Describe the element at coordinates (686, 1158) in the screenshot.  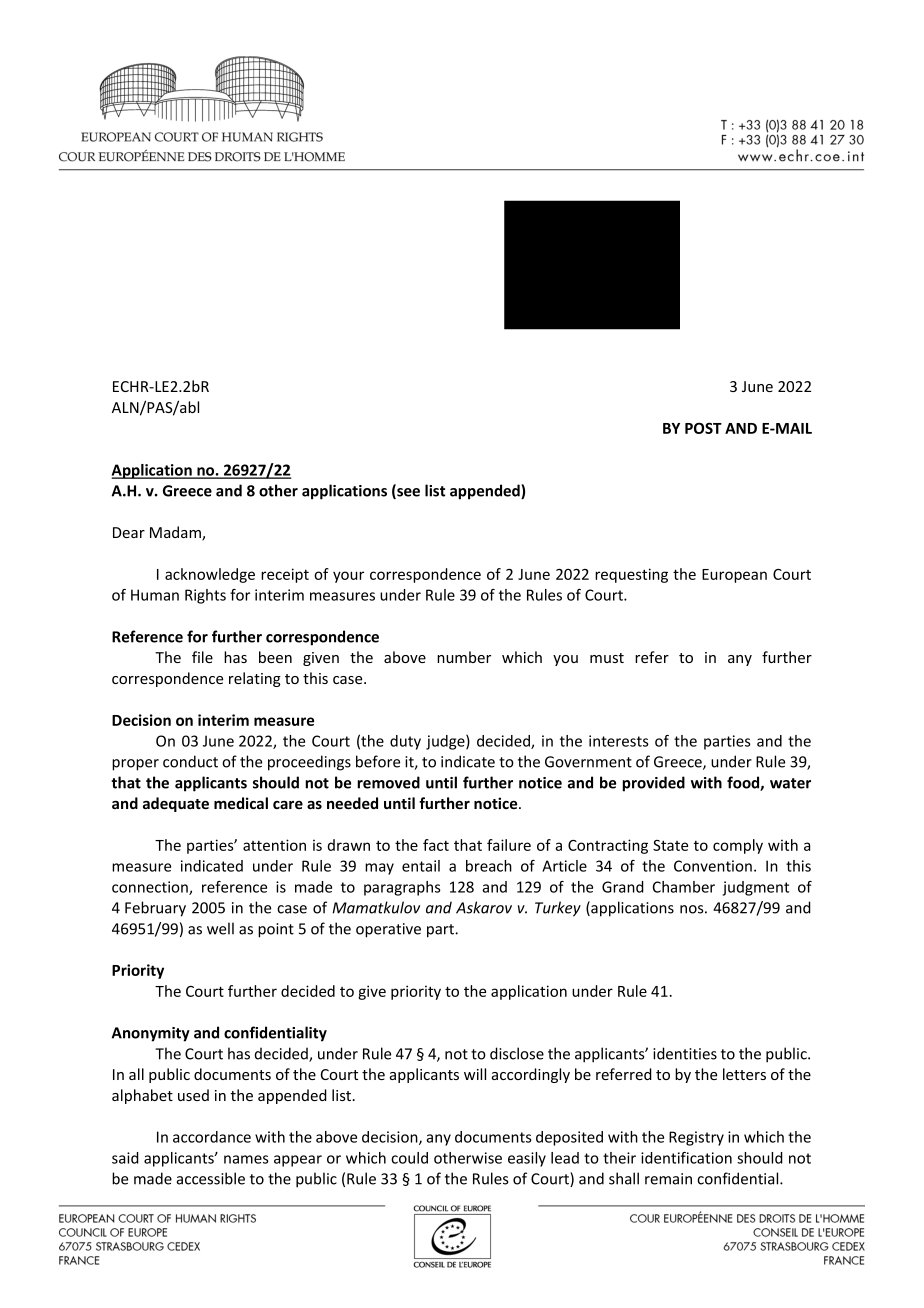
I see `identification` at that location.
